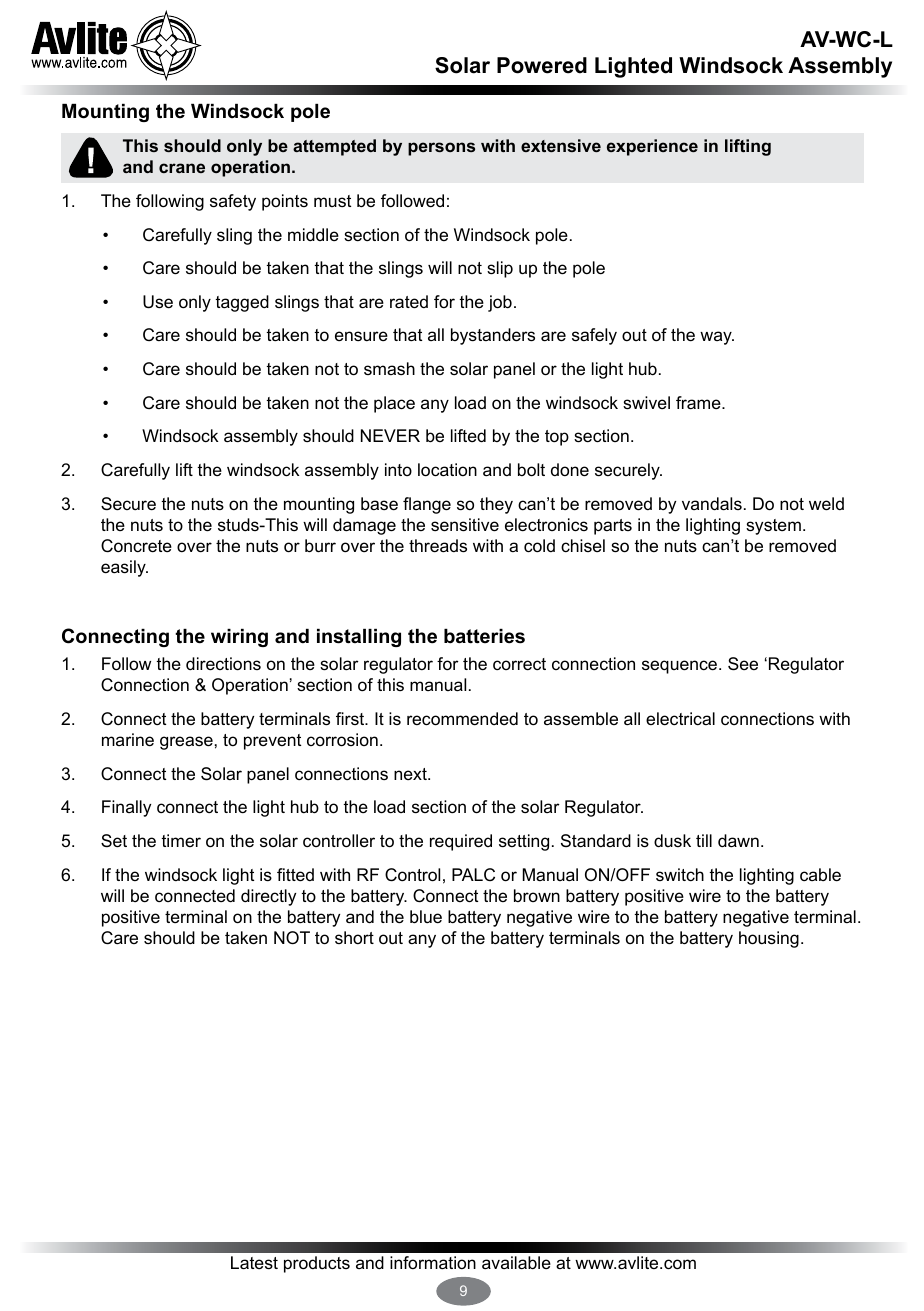 The width and height of the page is (924, 1311). Describe the element at coordinates (717, 338) in the page. I see `way` at that location.
